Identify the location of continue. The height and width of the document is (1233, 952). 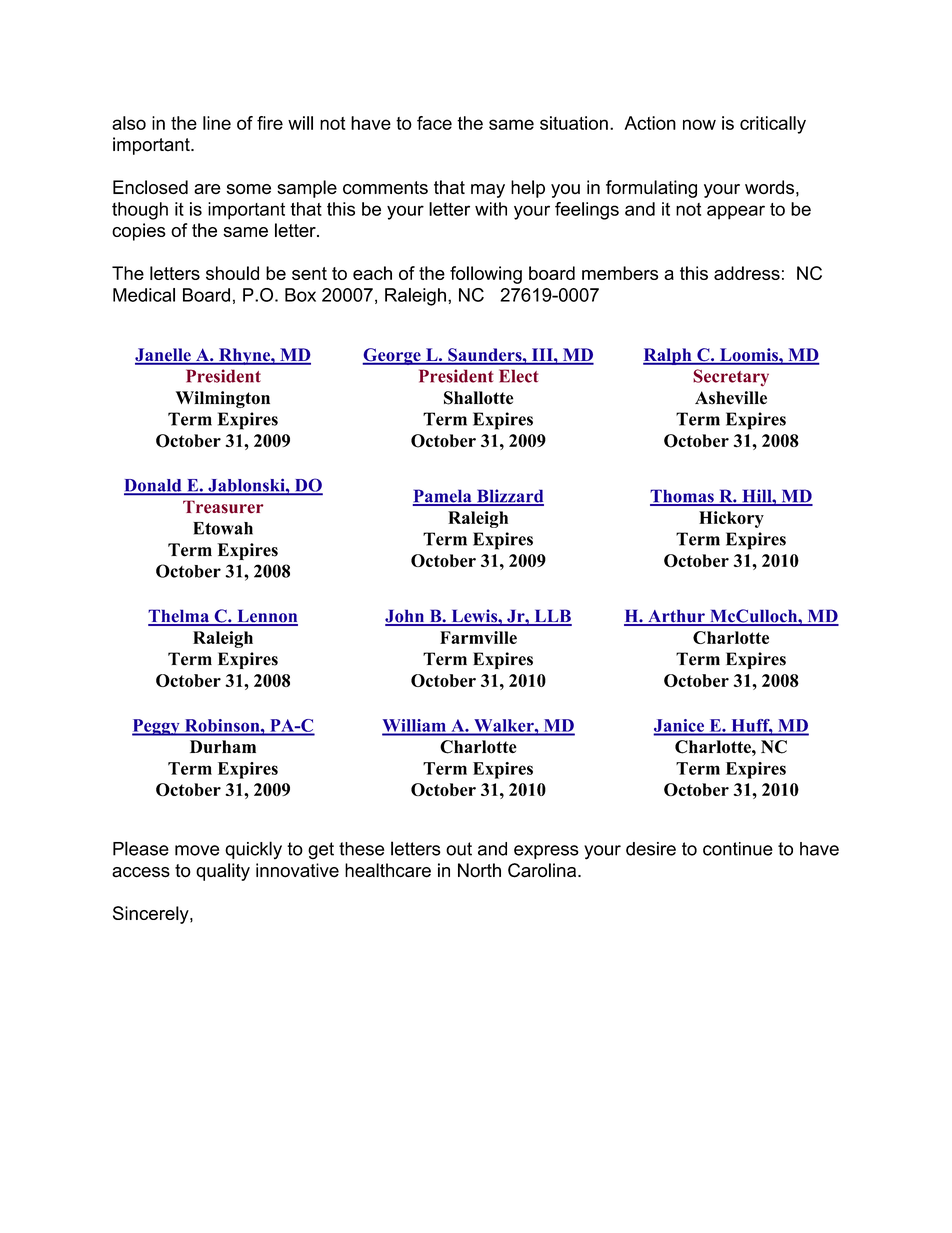
(738, 849).
